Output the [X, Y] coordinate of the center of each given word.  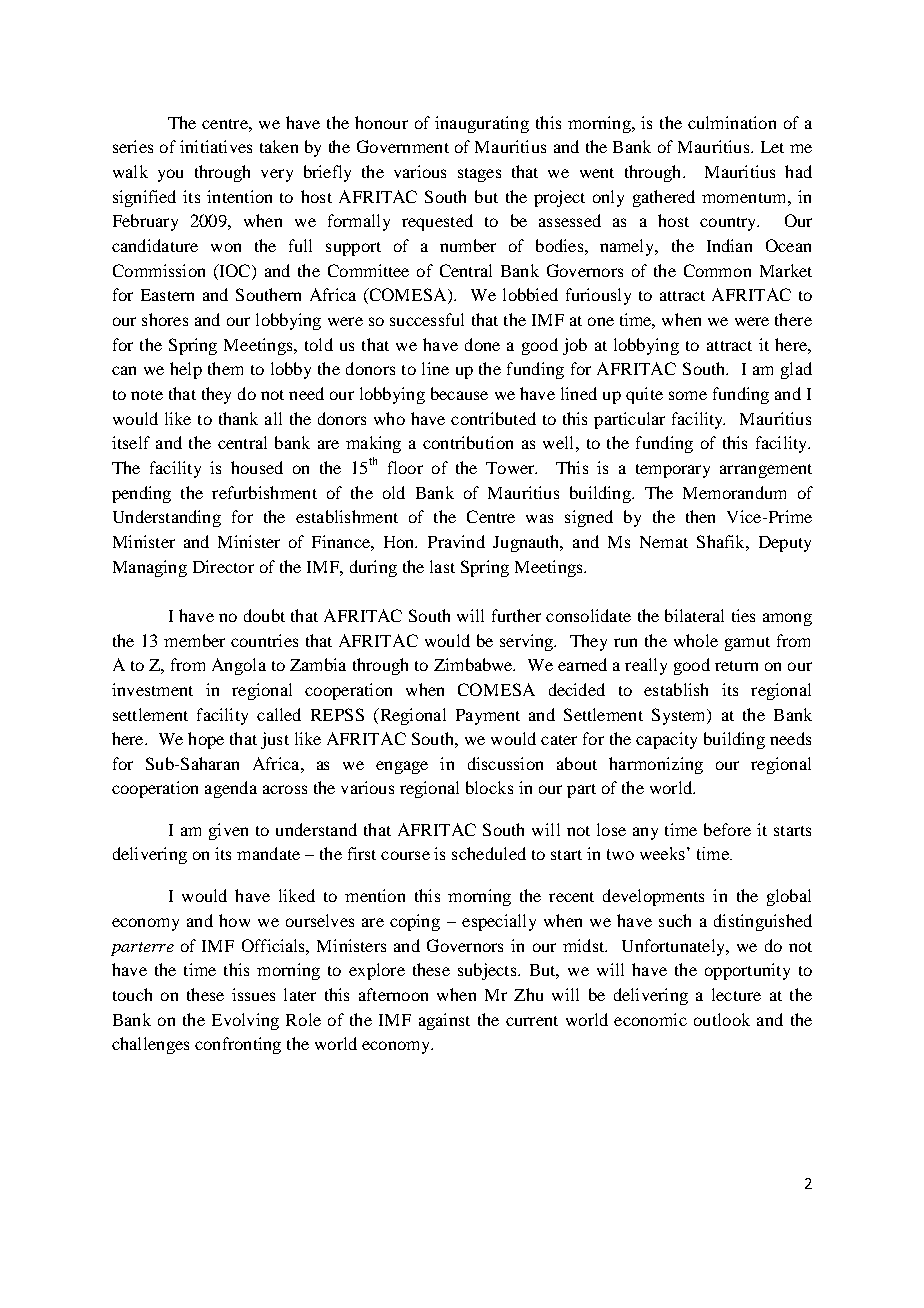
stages [479, 175]
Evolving [245, 1021]
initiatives [216, 146]
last [442, 566]
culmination [732, 122]
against [444, 1021]
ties [743, 615]
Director [223, 566]
